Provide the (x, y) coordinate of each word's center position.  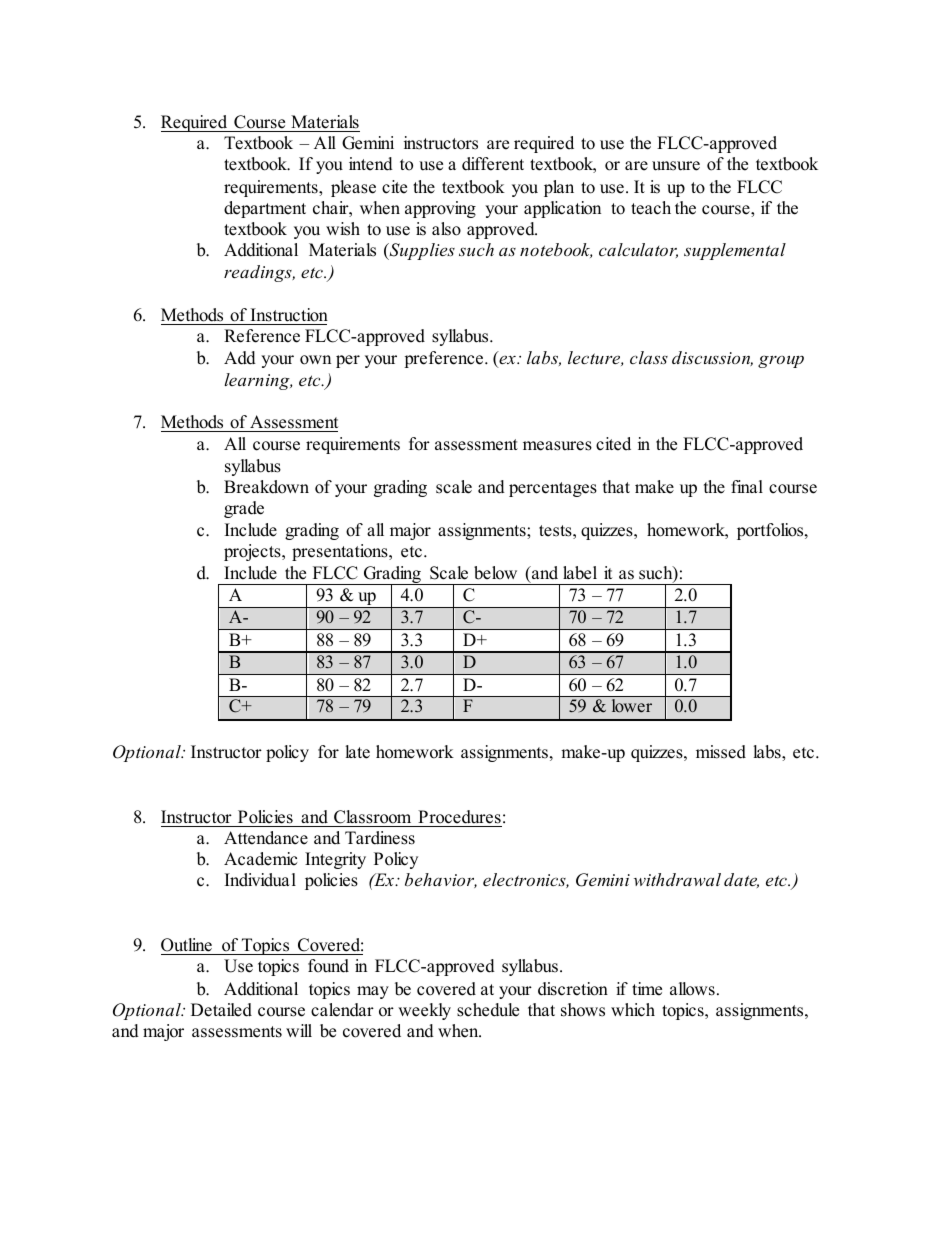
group (781, 361)
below (495, 573)
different (493, 164)
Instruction (289, 315)
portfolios (771, 531)
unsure (676, 166)
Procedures (459, 817)
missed (721, 752)
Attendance (266, 838)
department (265, 209)
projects (253, 552)
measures (557, 446)
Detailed (221, 1010)
